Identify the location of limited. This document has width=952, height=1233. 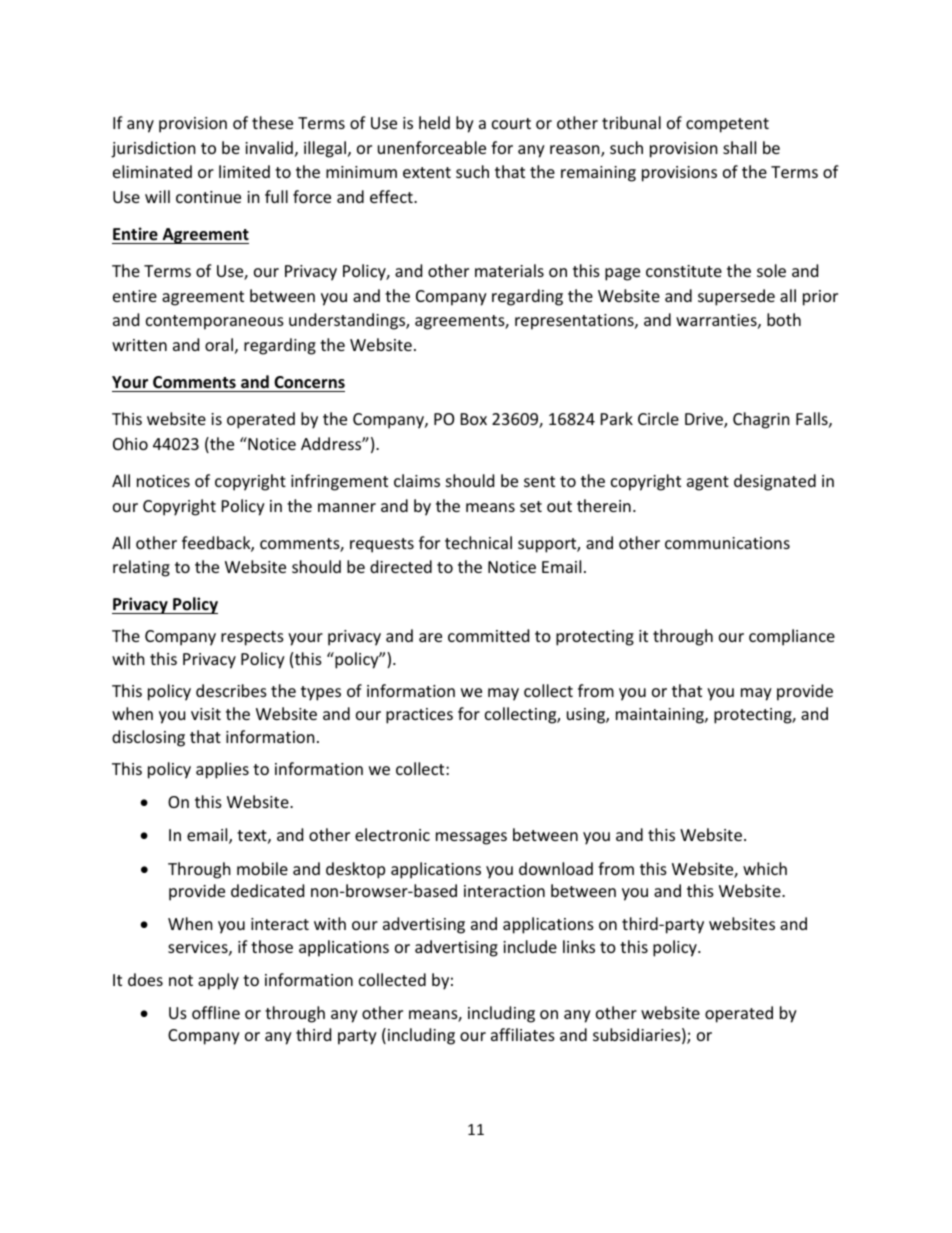
(244, 171).
